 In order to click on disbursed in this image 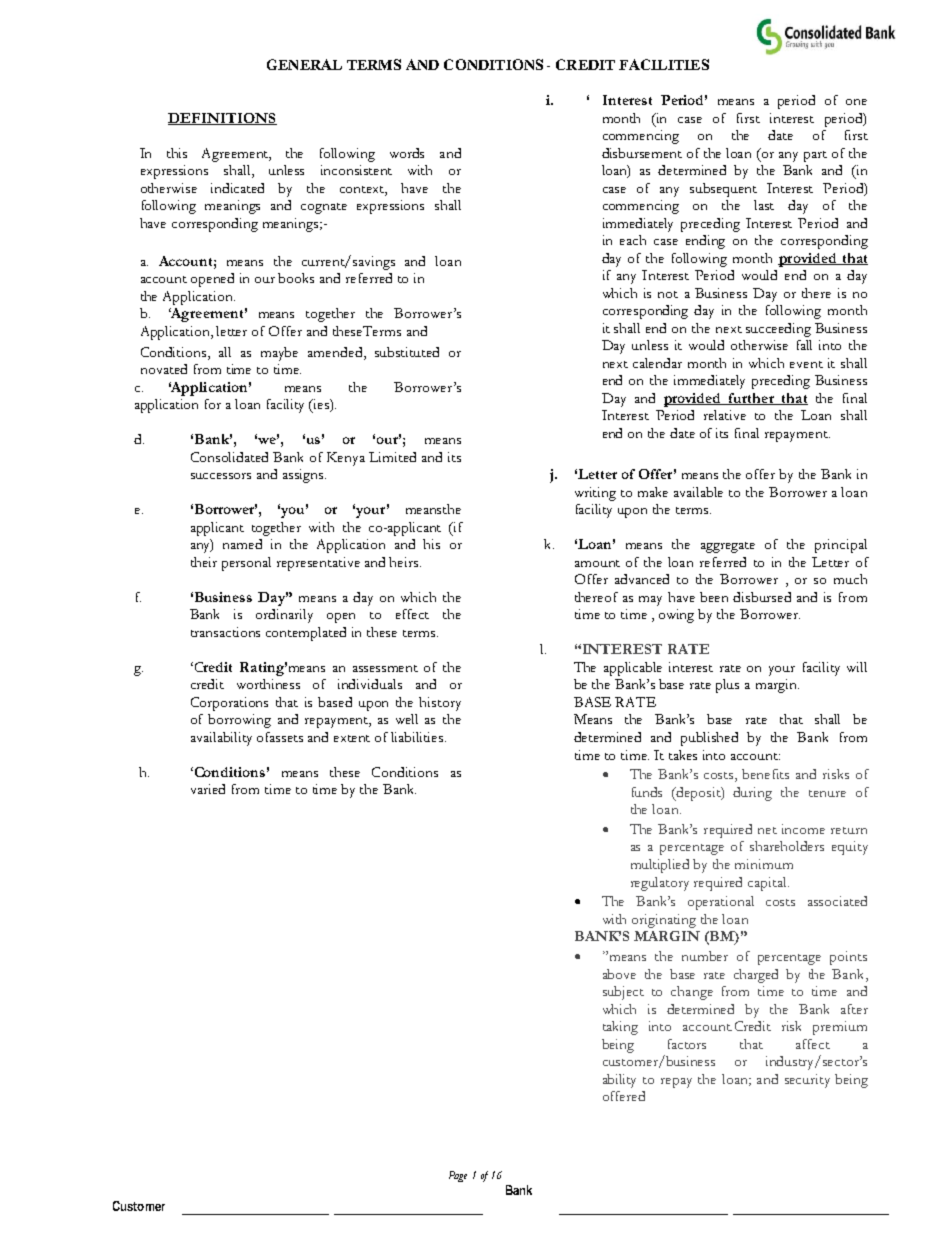, I will do `click(762, 597)`.
